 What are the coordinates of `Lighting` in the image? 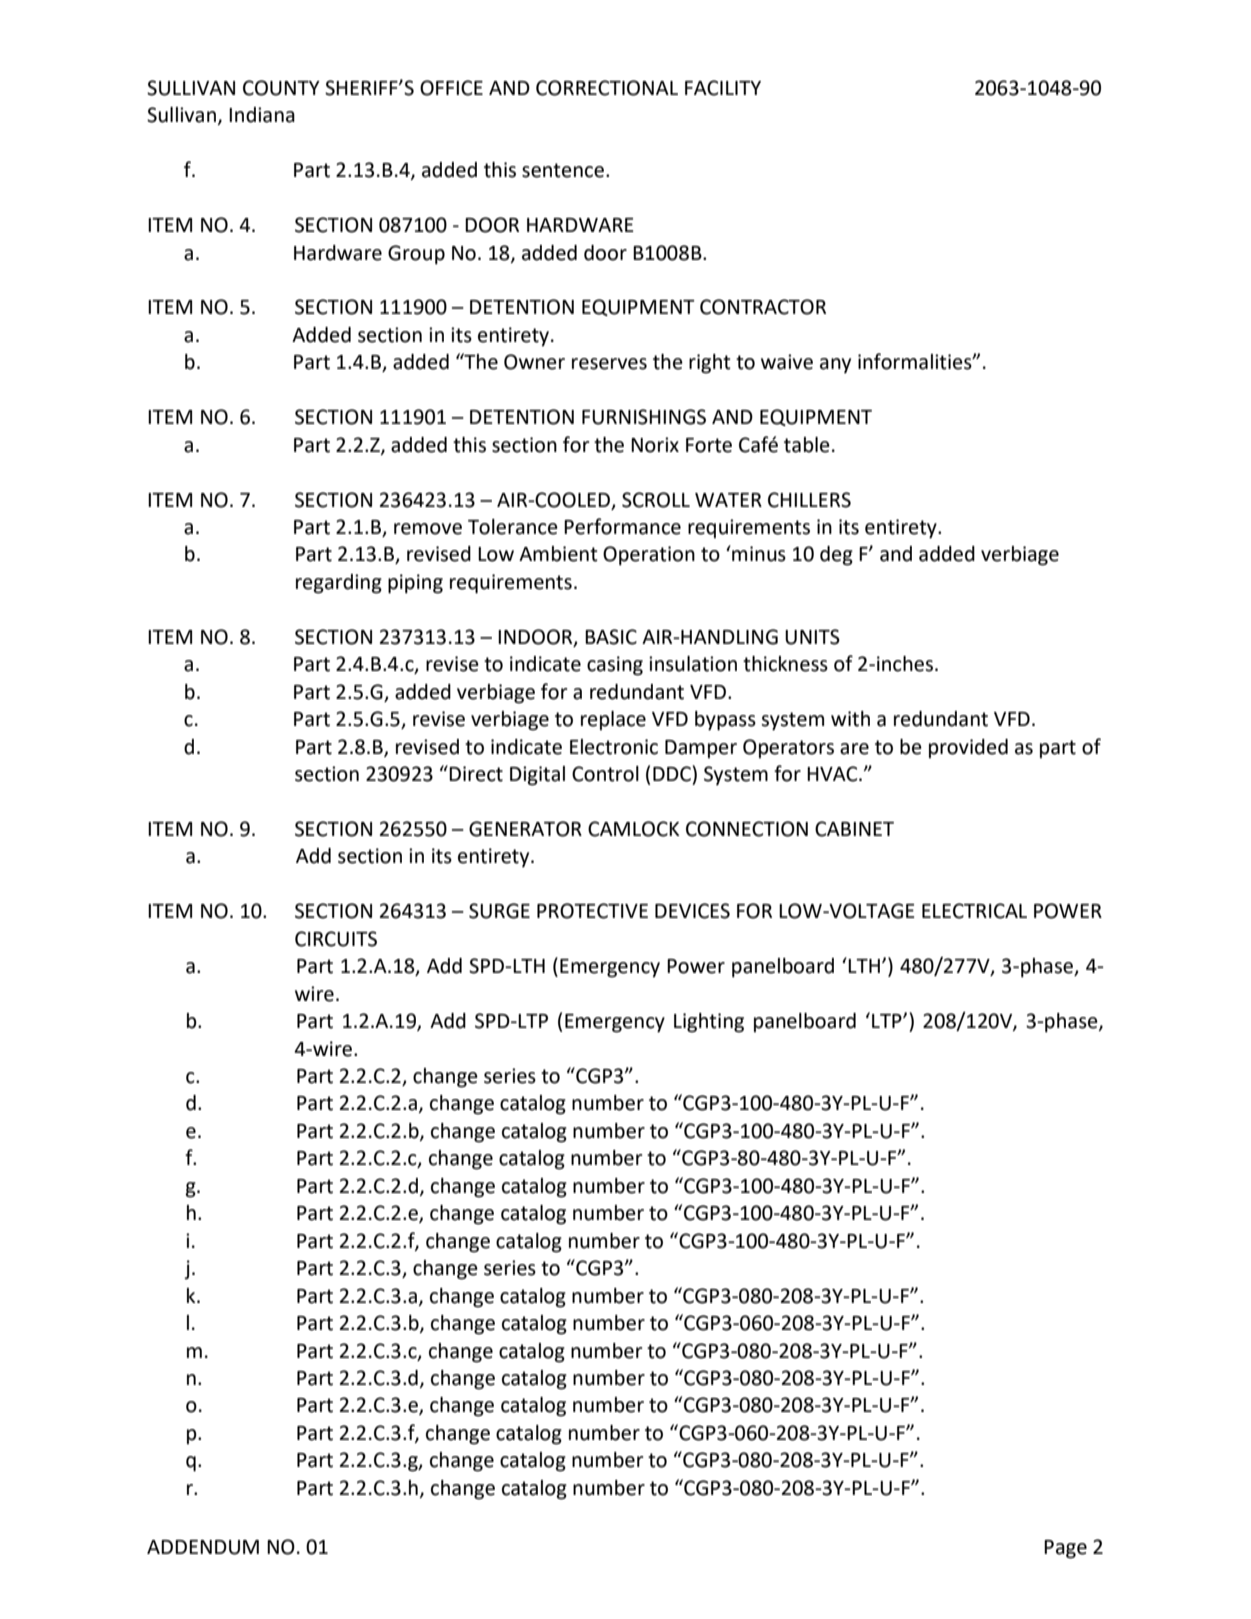 It's located at (709, 1023).
